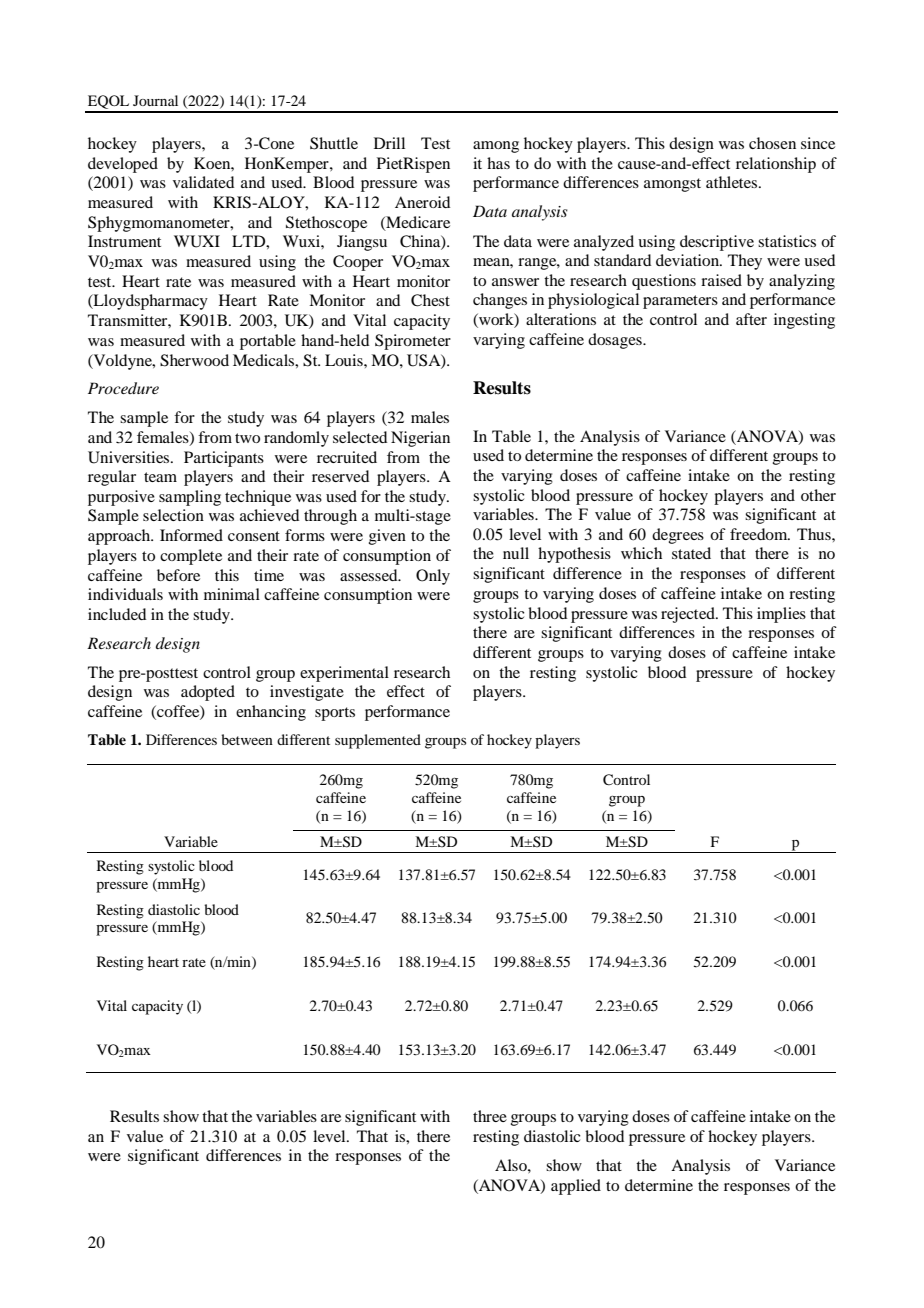 The image size is (924, 1308). Describe the element at coordinates (498, 163) in the screenshot. I see `has` at that location.
